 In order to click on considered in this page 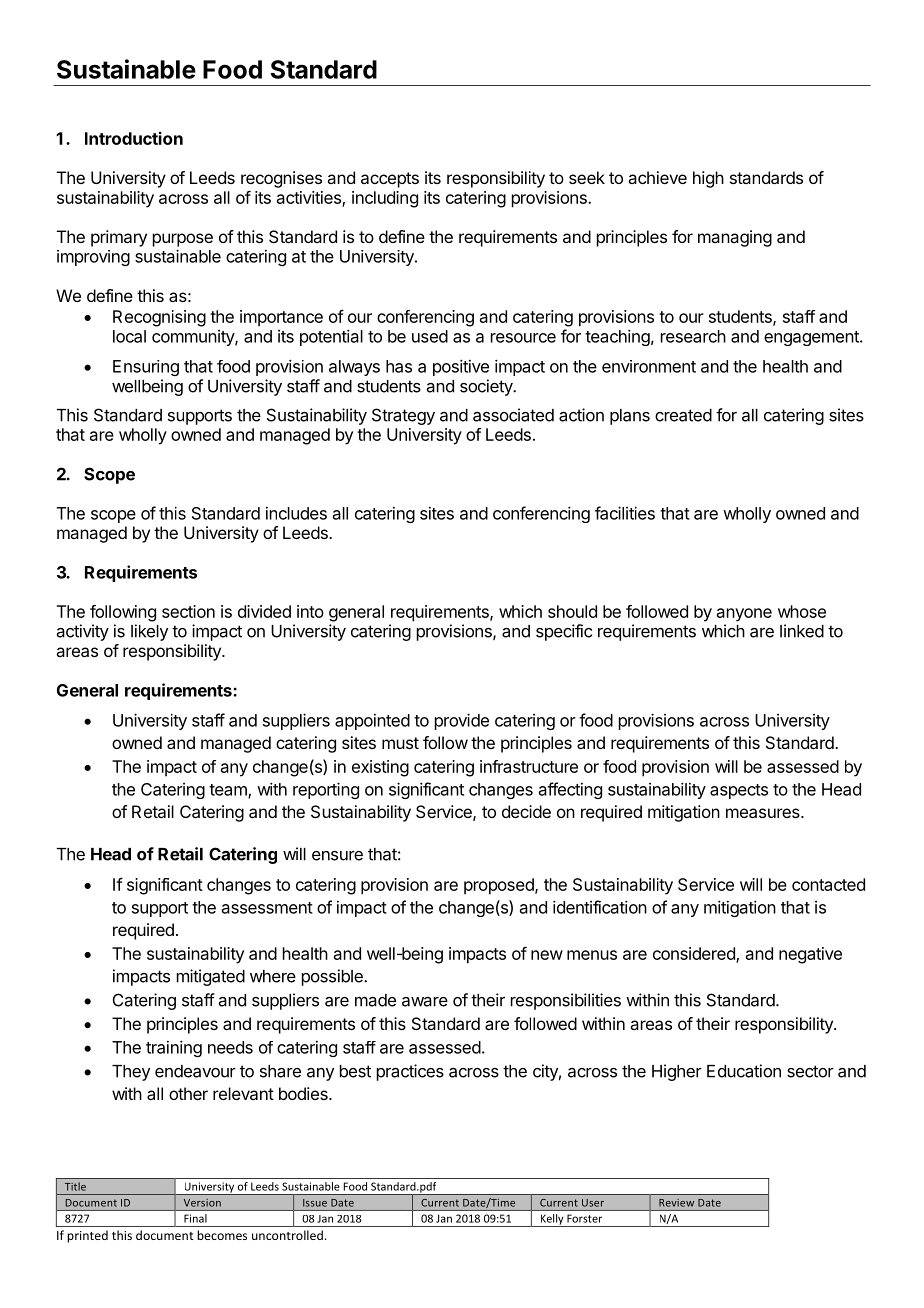, I will do `click(695, 955)`.
